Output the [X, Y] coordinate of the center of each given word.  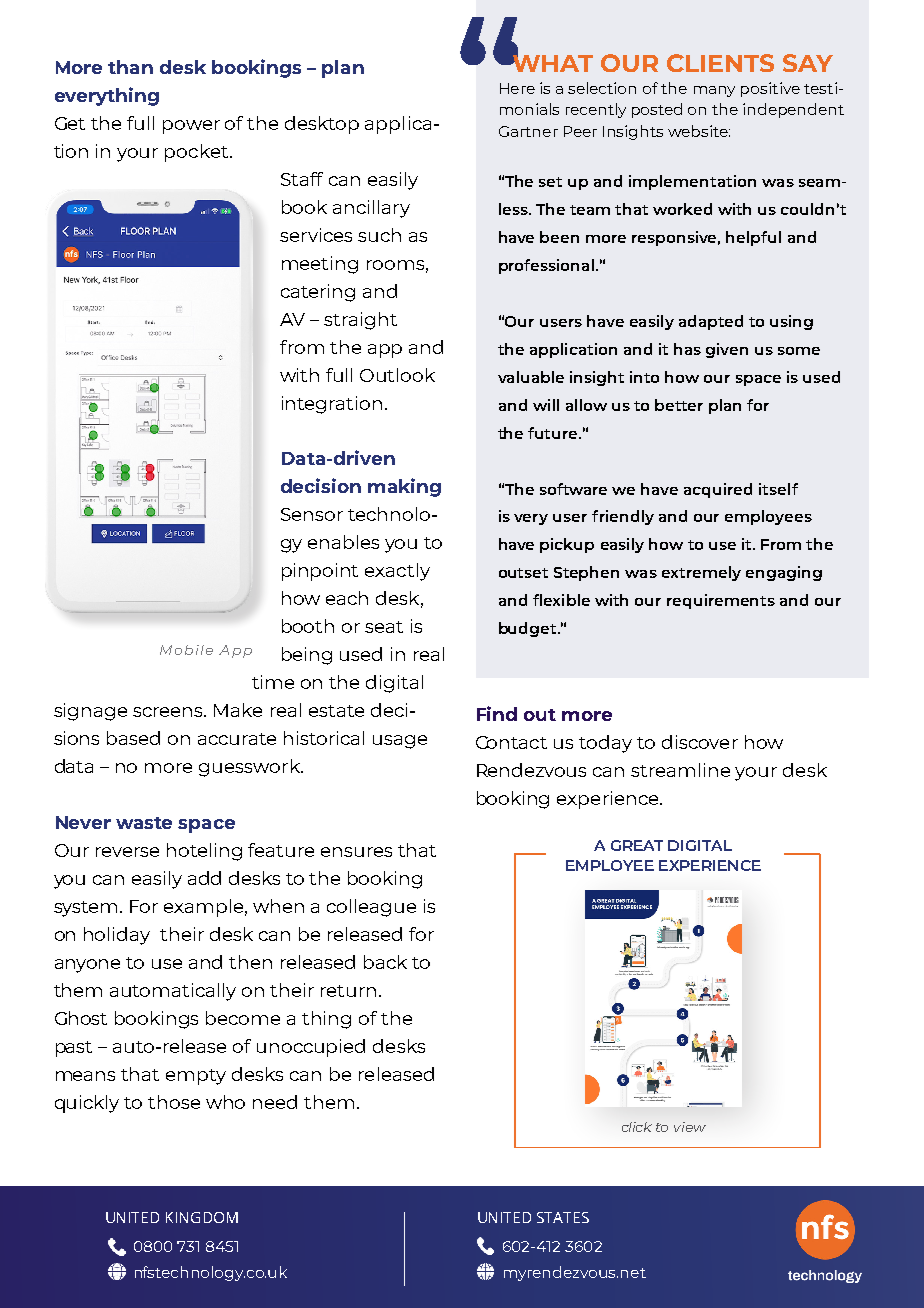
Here [517, 88]
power [191, 127]
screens [169, 712]
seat [384, 627]
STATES [563, 1217]
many [714, 91]
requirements [721, 601]
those [174, 1102]
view [690, 1127]
